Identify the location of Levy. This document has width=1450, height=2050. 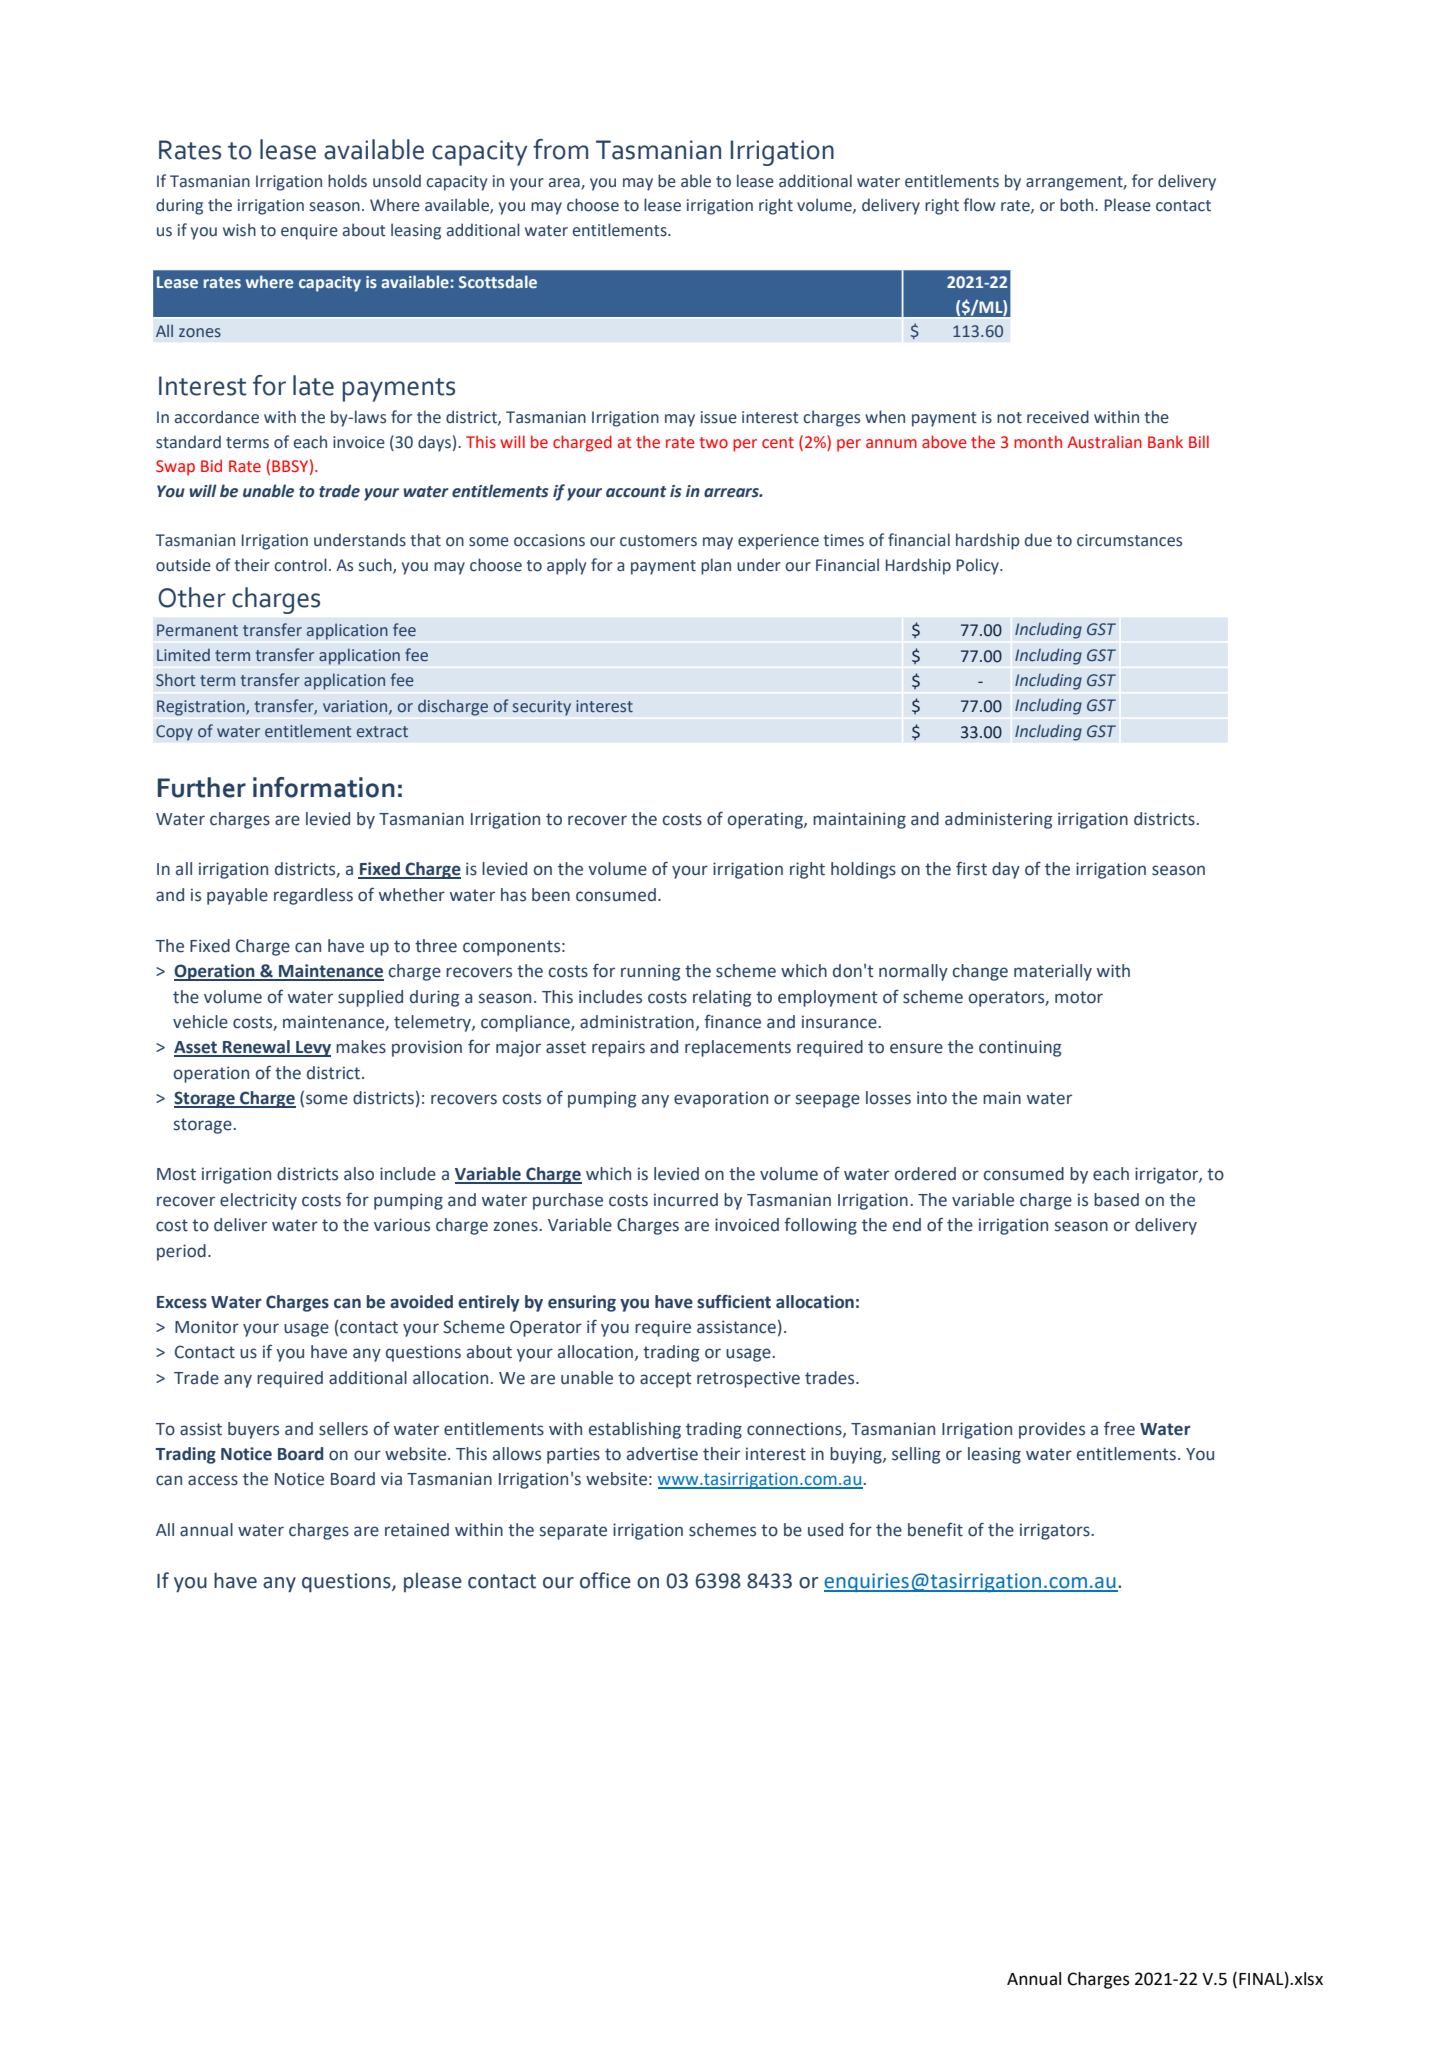
(312, 1049).
